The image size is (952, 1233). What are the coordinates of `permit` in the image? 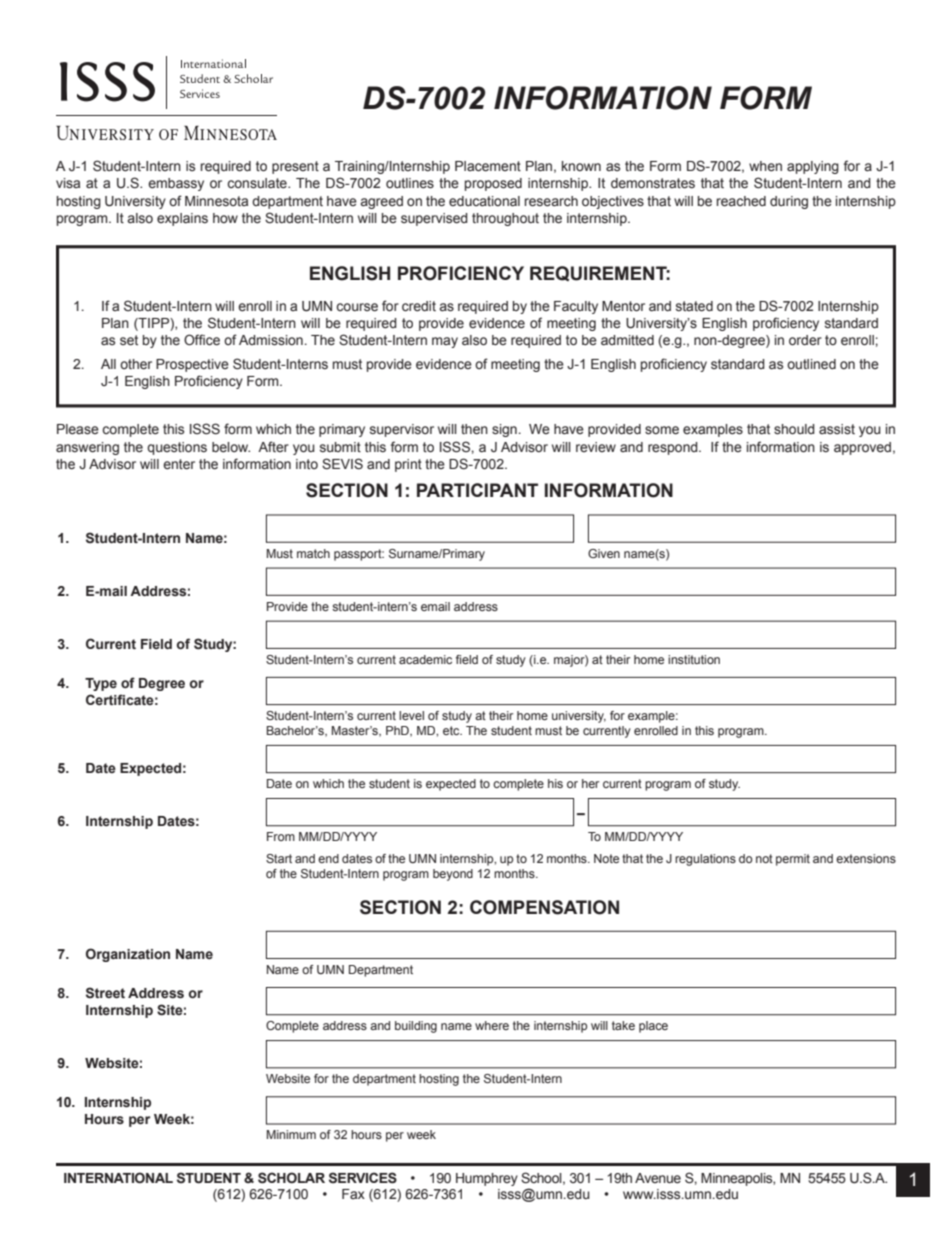 It's located at (793, 860).
